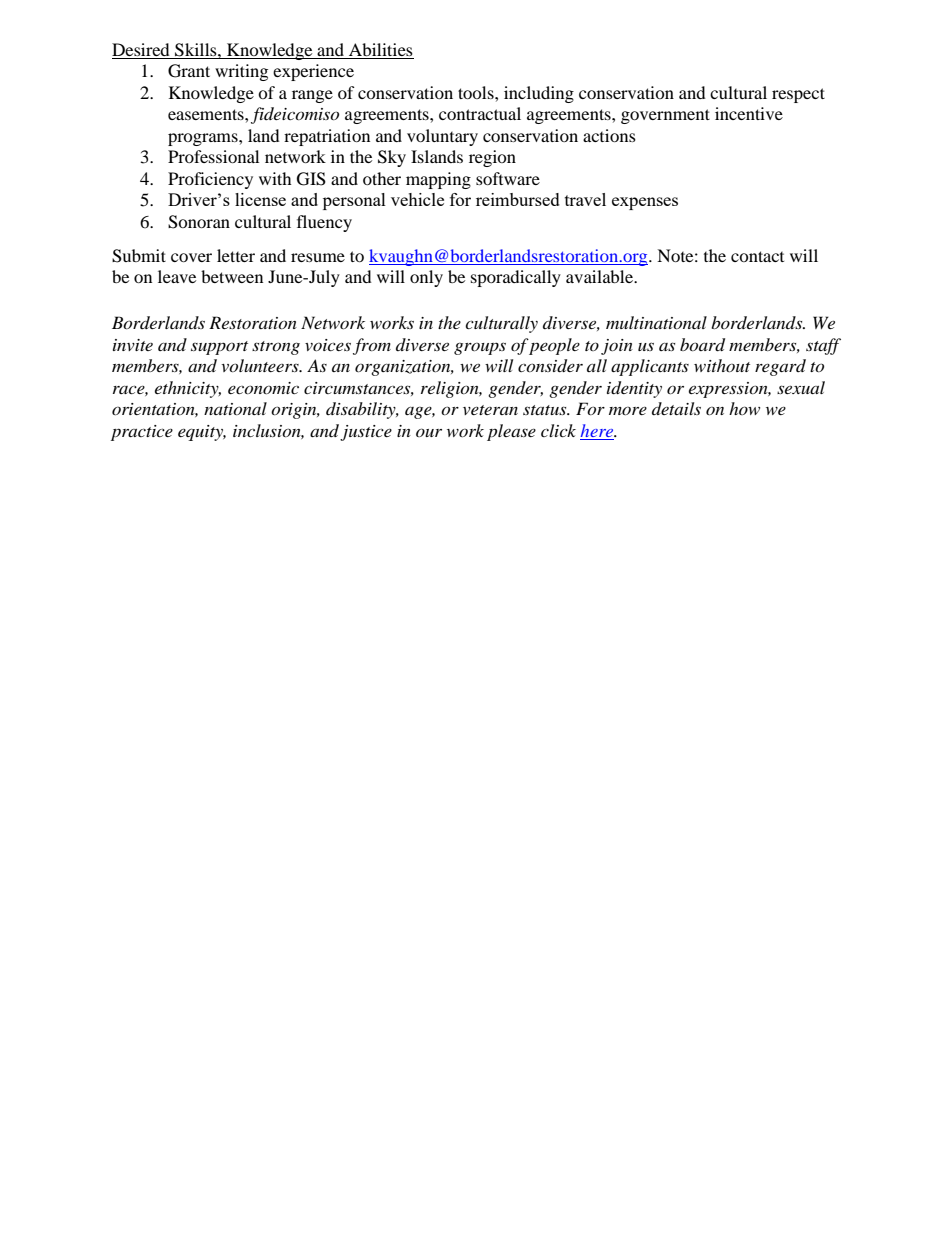 This image has height=1233, width=952. I want to click on software, so click(508, 178).
